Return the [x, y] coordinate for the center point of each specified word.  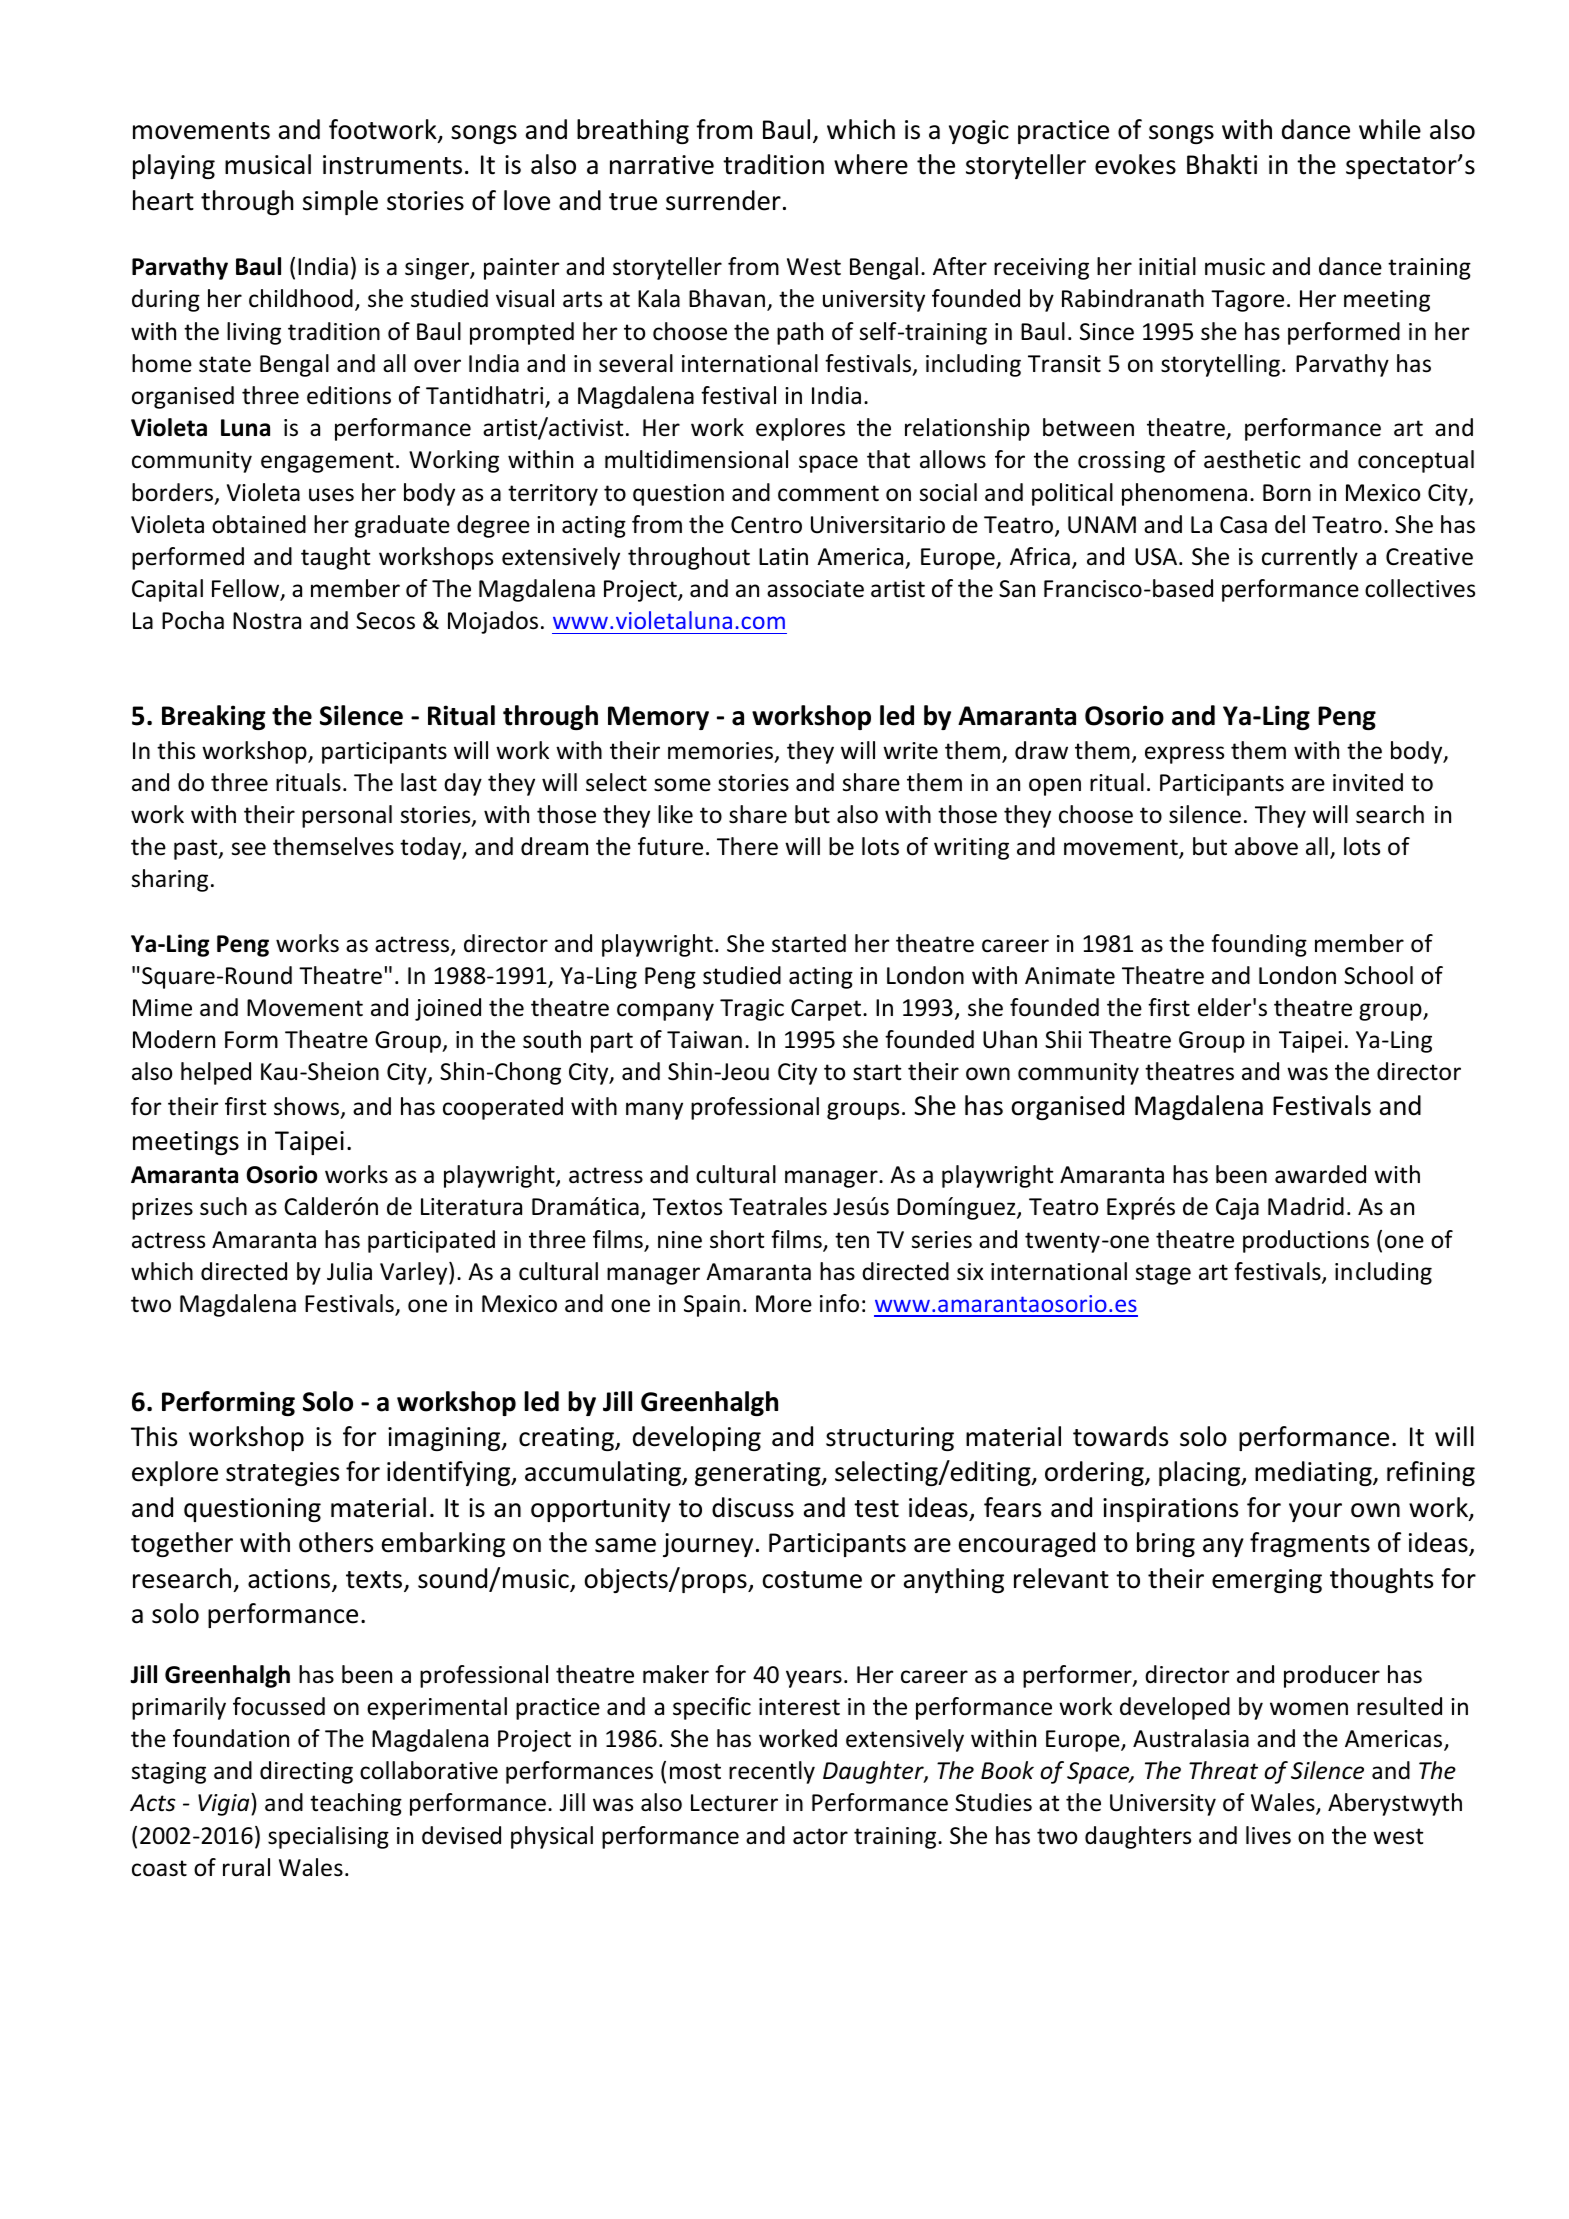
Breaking [214, 717]
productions [1306, 1241]
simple [340, 202]
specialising [328, 1837]
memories [722, 752]
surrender [723, 200]
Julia [349, 1271]
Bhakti [1222, 164]
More [784, 1304]
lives [1268, 1835]
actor [820, 1836]
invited [1368, 782]
